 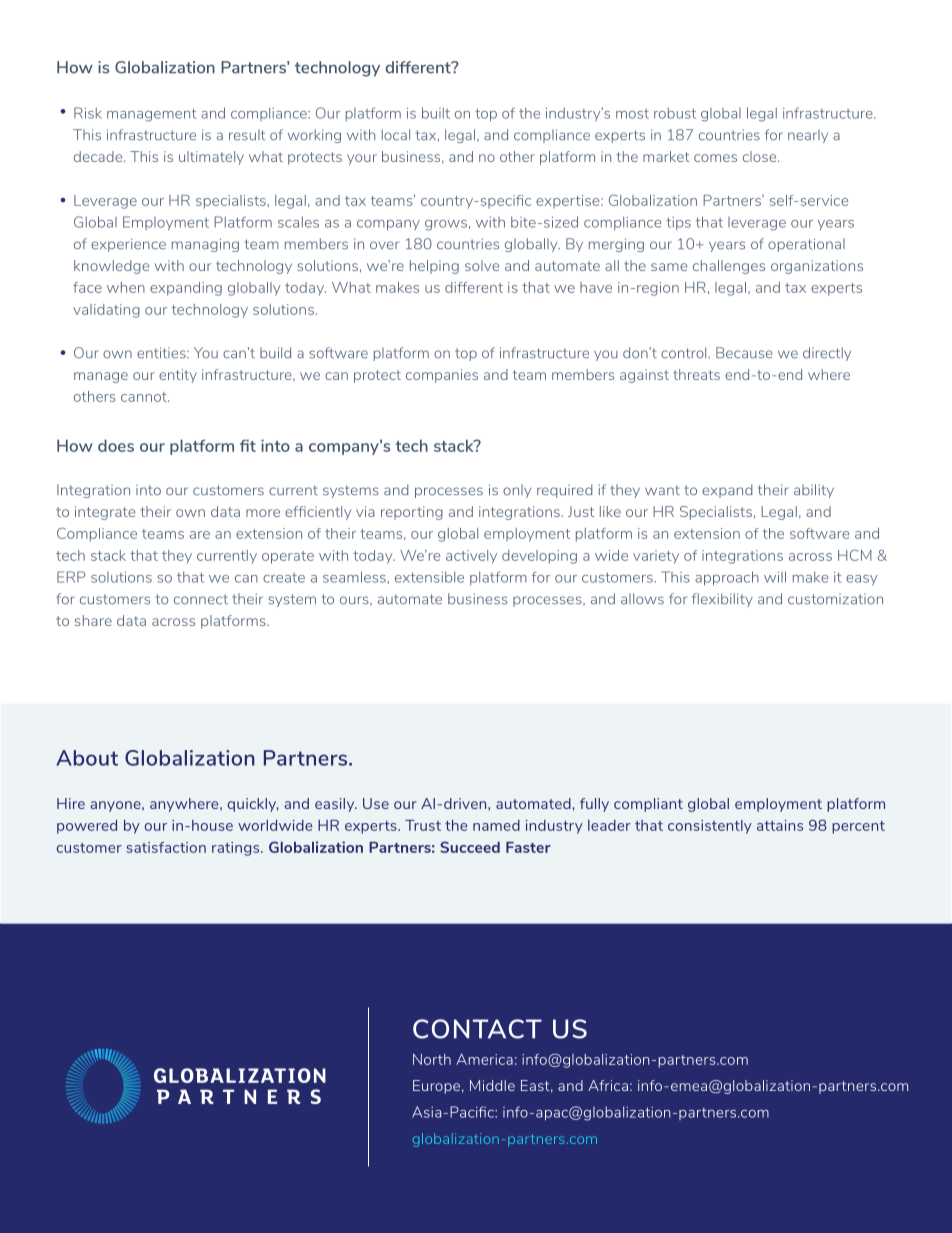 What do you see at coordinates (116, 445) in the document?
I see `does` at bounding box center [116, 445].
